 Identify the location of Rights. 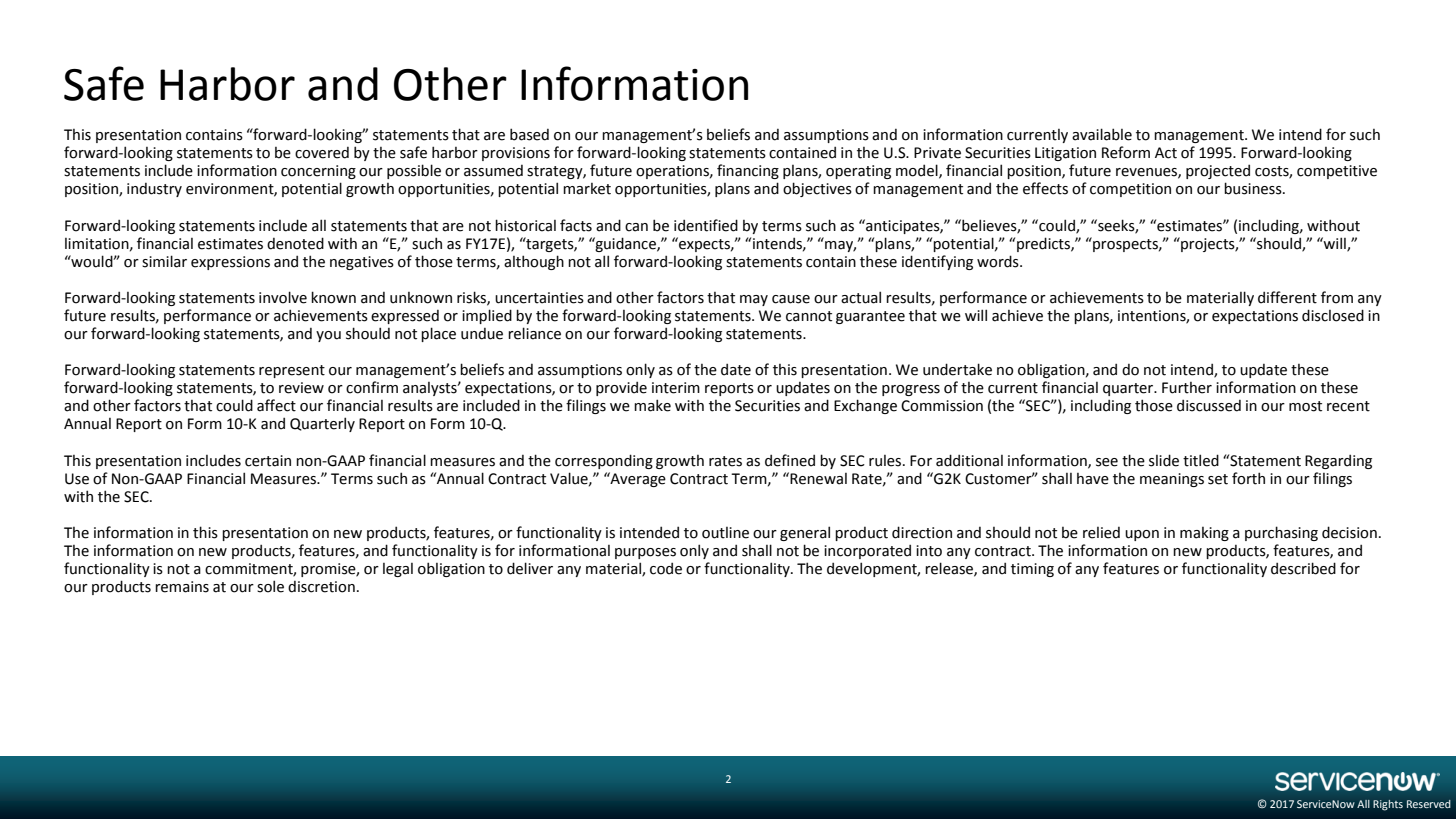
(1388, 805).
